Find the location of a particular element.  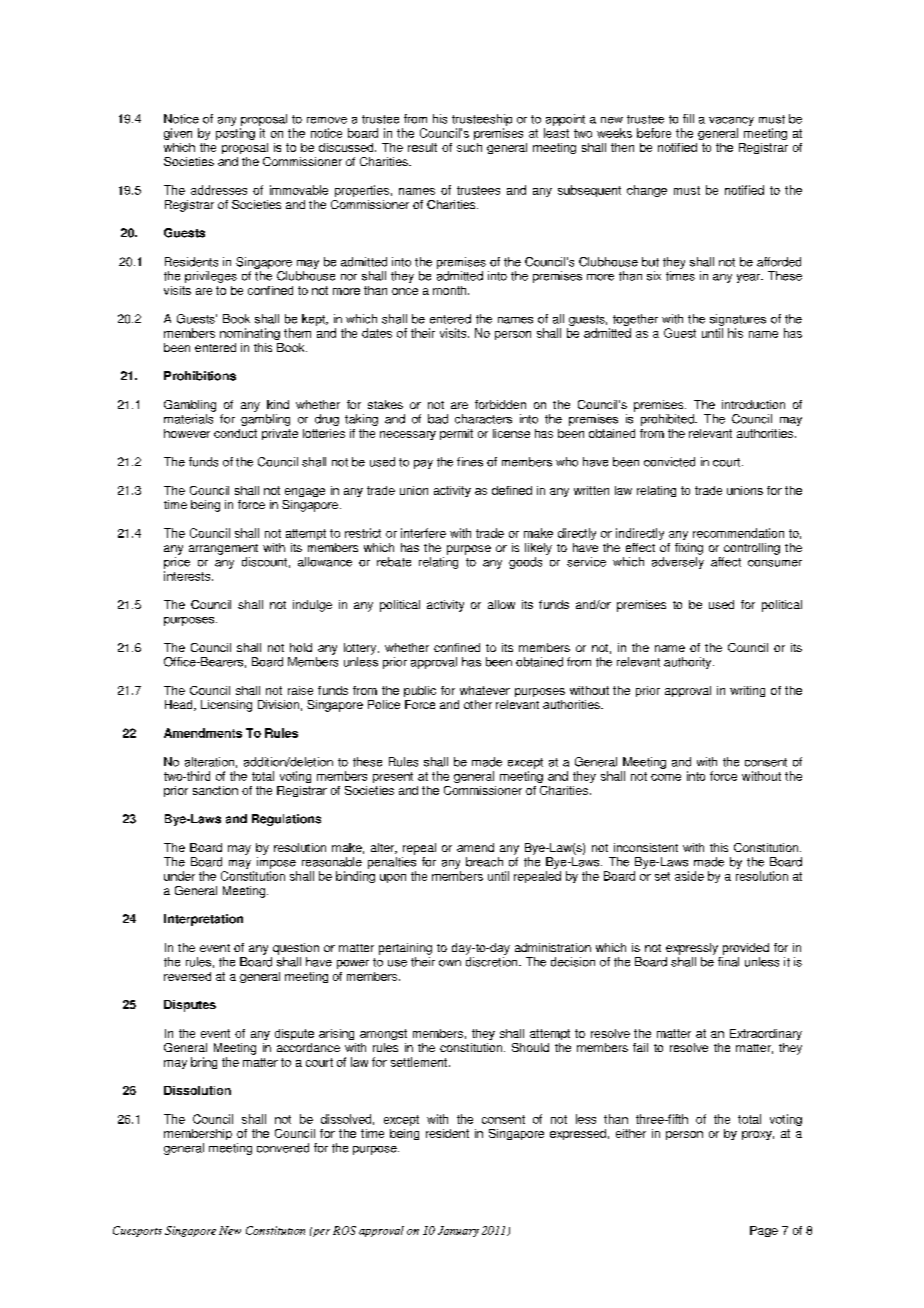

whatever is located at coordinates (485, 690).
